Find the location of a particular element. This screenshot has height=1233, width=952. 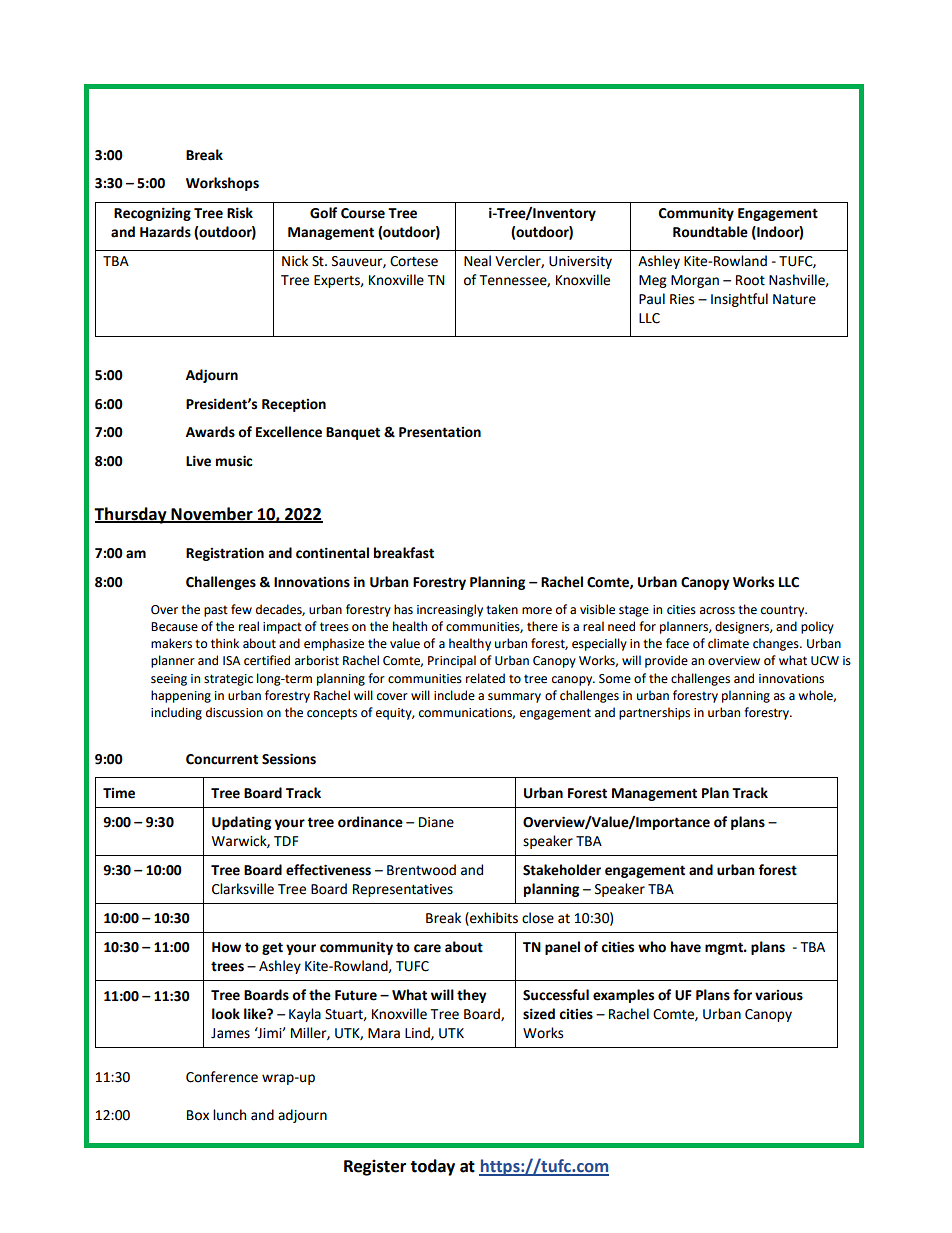

past is located at coordinates (216, 611).
